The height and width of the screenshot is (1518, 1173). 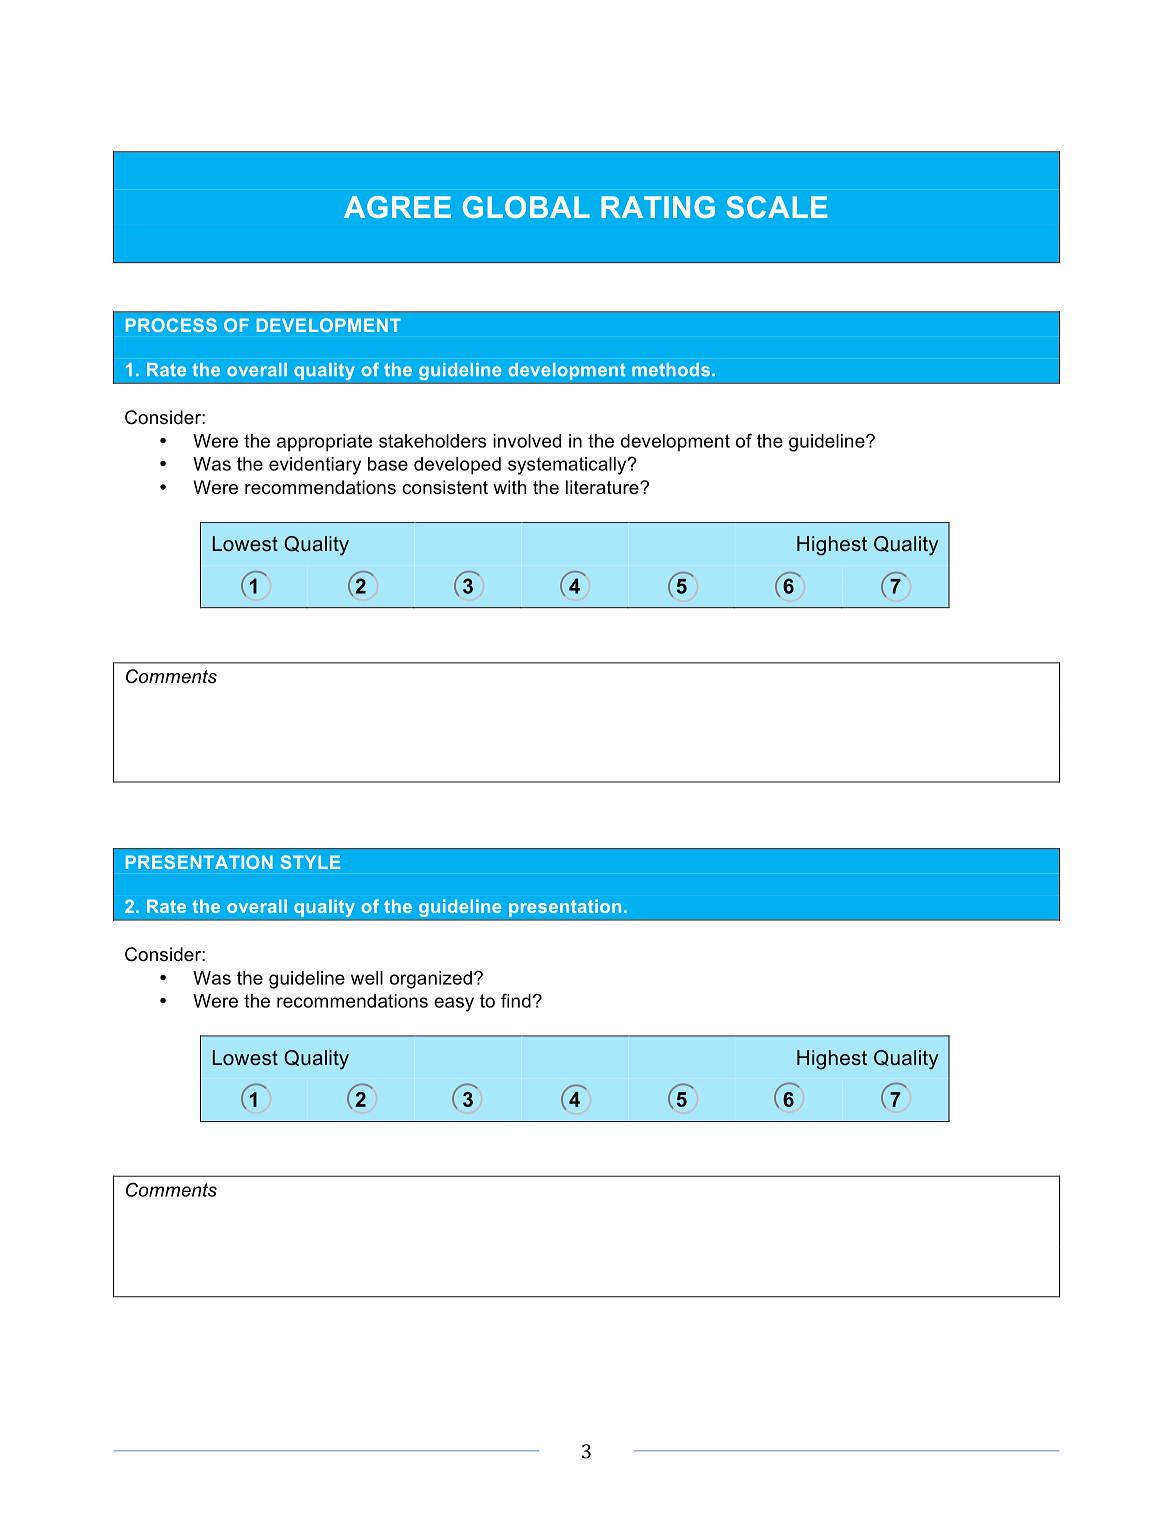 I want to click on AGREE, so click(x=397, y=207).
